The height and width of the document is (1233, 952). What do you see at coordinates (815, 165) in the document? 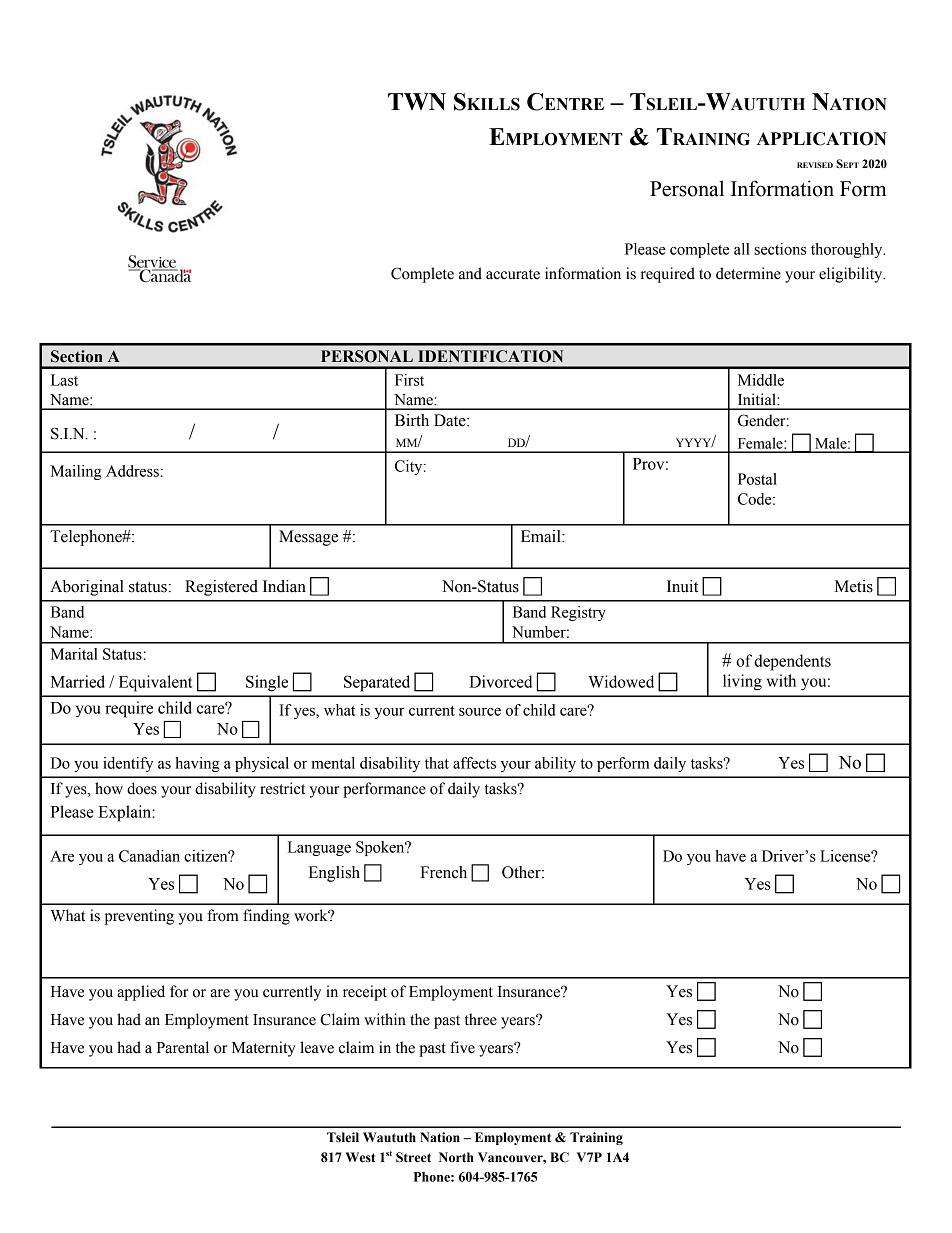
I see `REVISED` at bounding box center [815, 165].
